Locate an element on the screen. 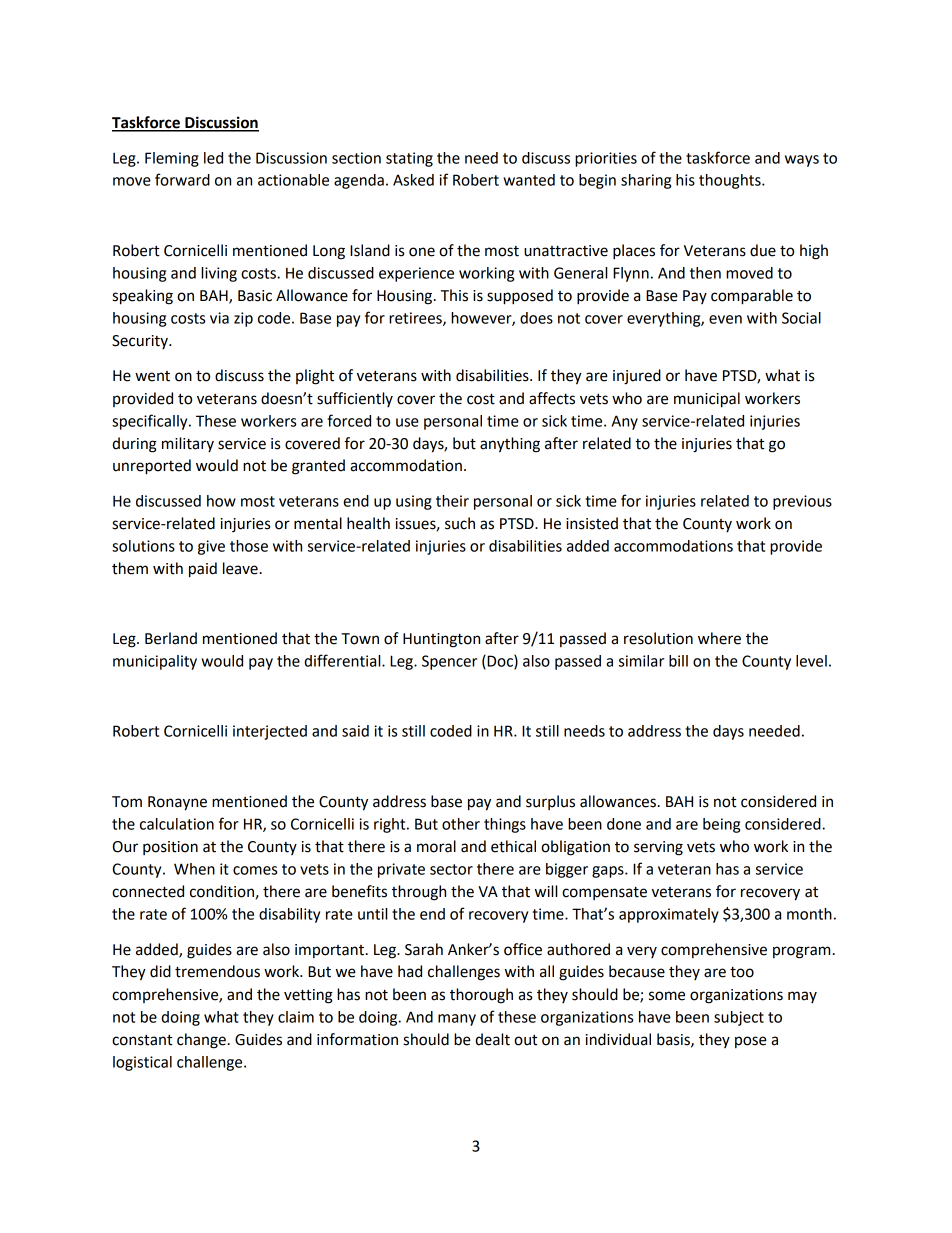 The width and height of the screenshot is (952, 1233). Huntington is located at coordinates (441, 640).
